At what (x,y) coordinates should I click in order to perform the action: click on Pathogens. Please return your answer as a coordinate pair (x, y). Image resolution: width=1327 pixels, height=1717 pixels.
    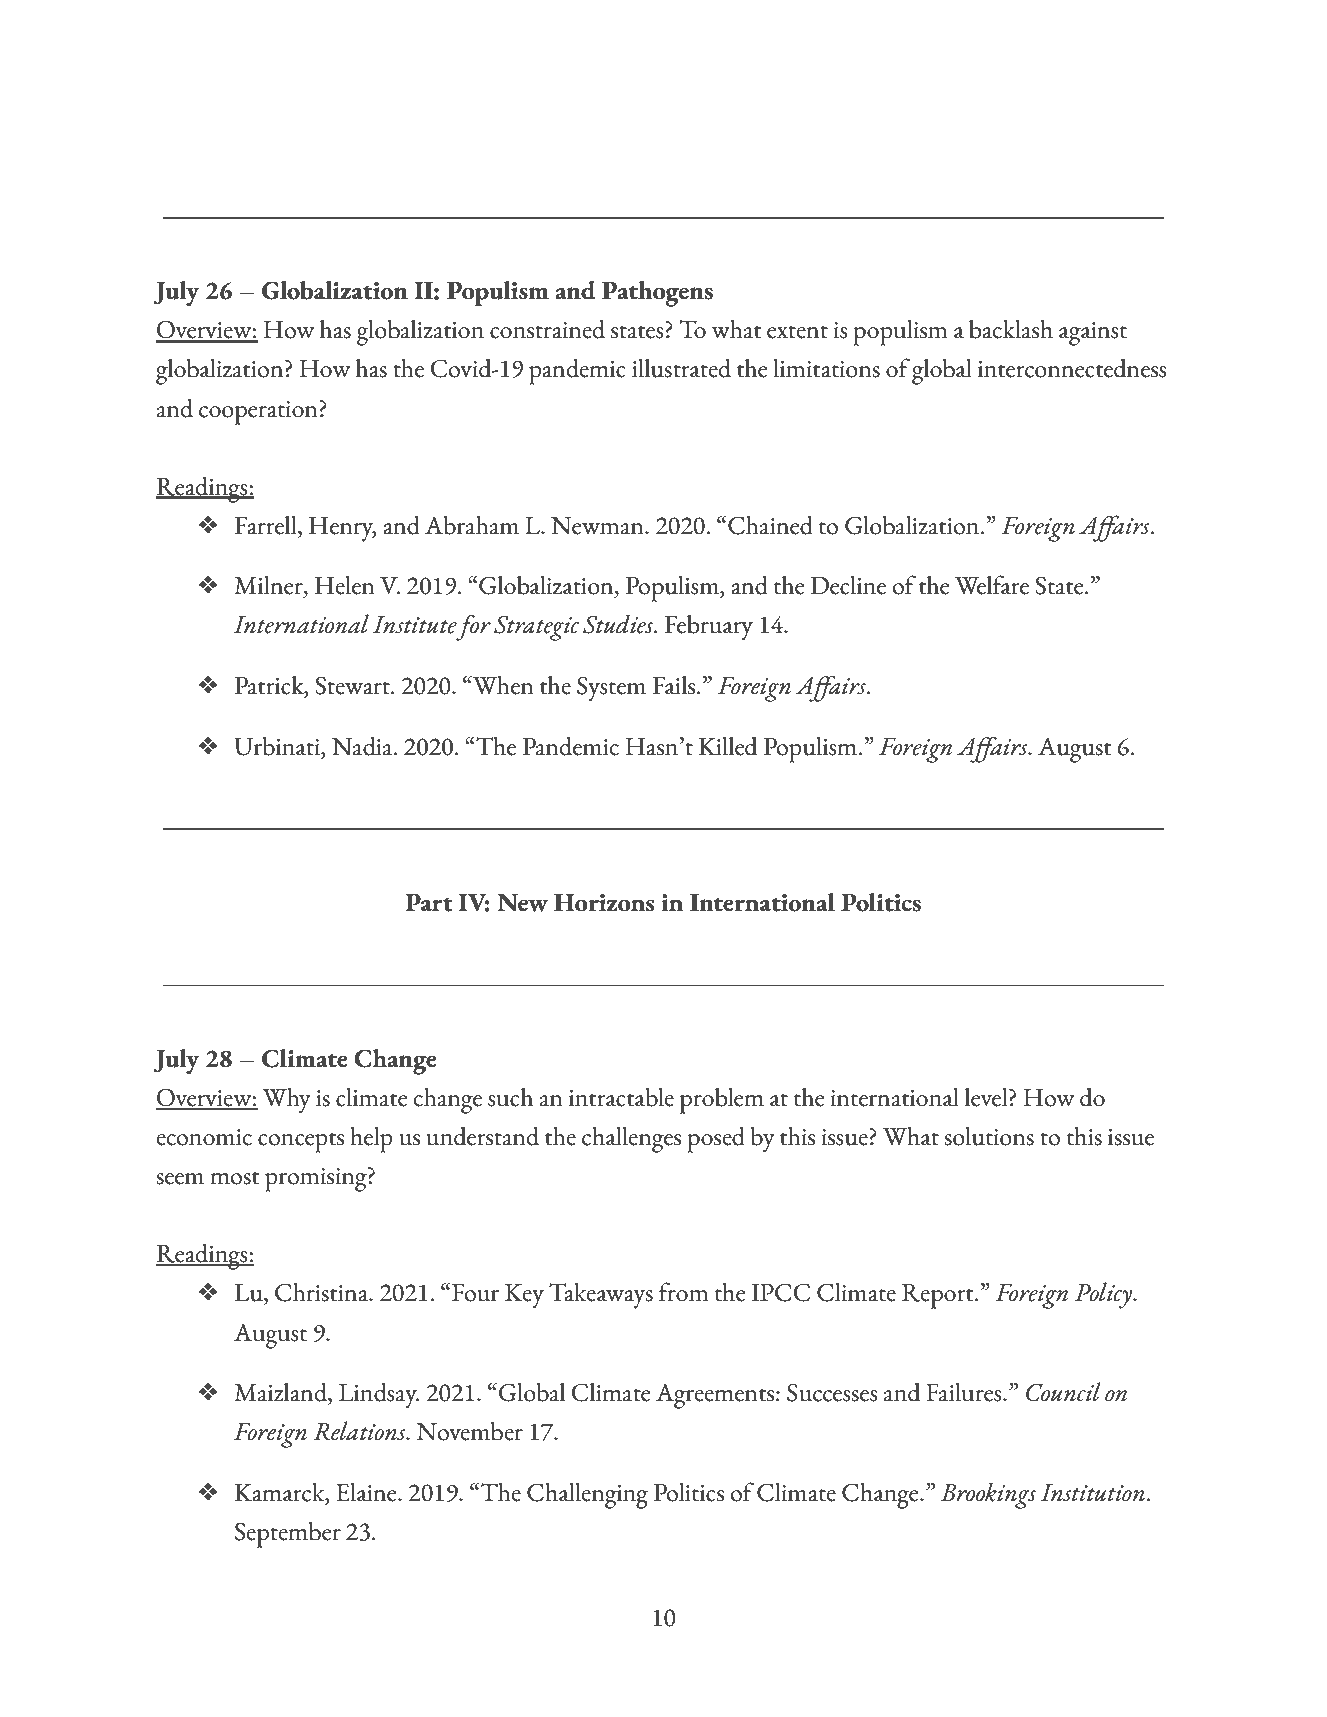
    Looking at the image, I should click on (657, 294).
